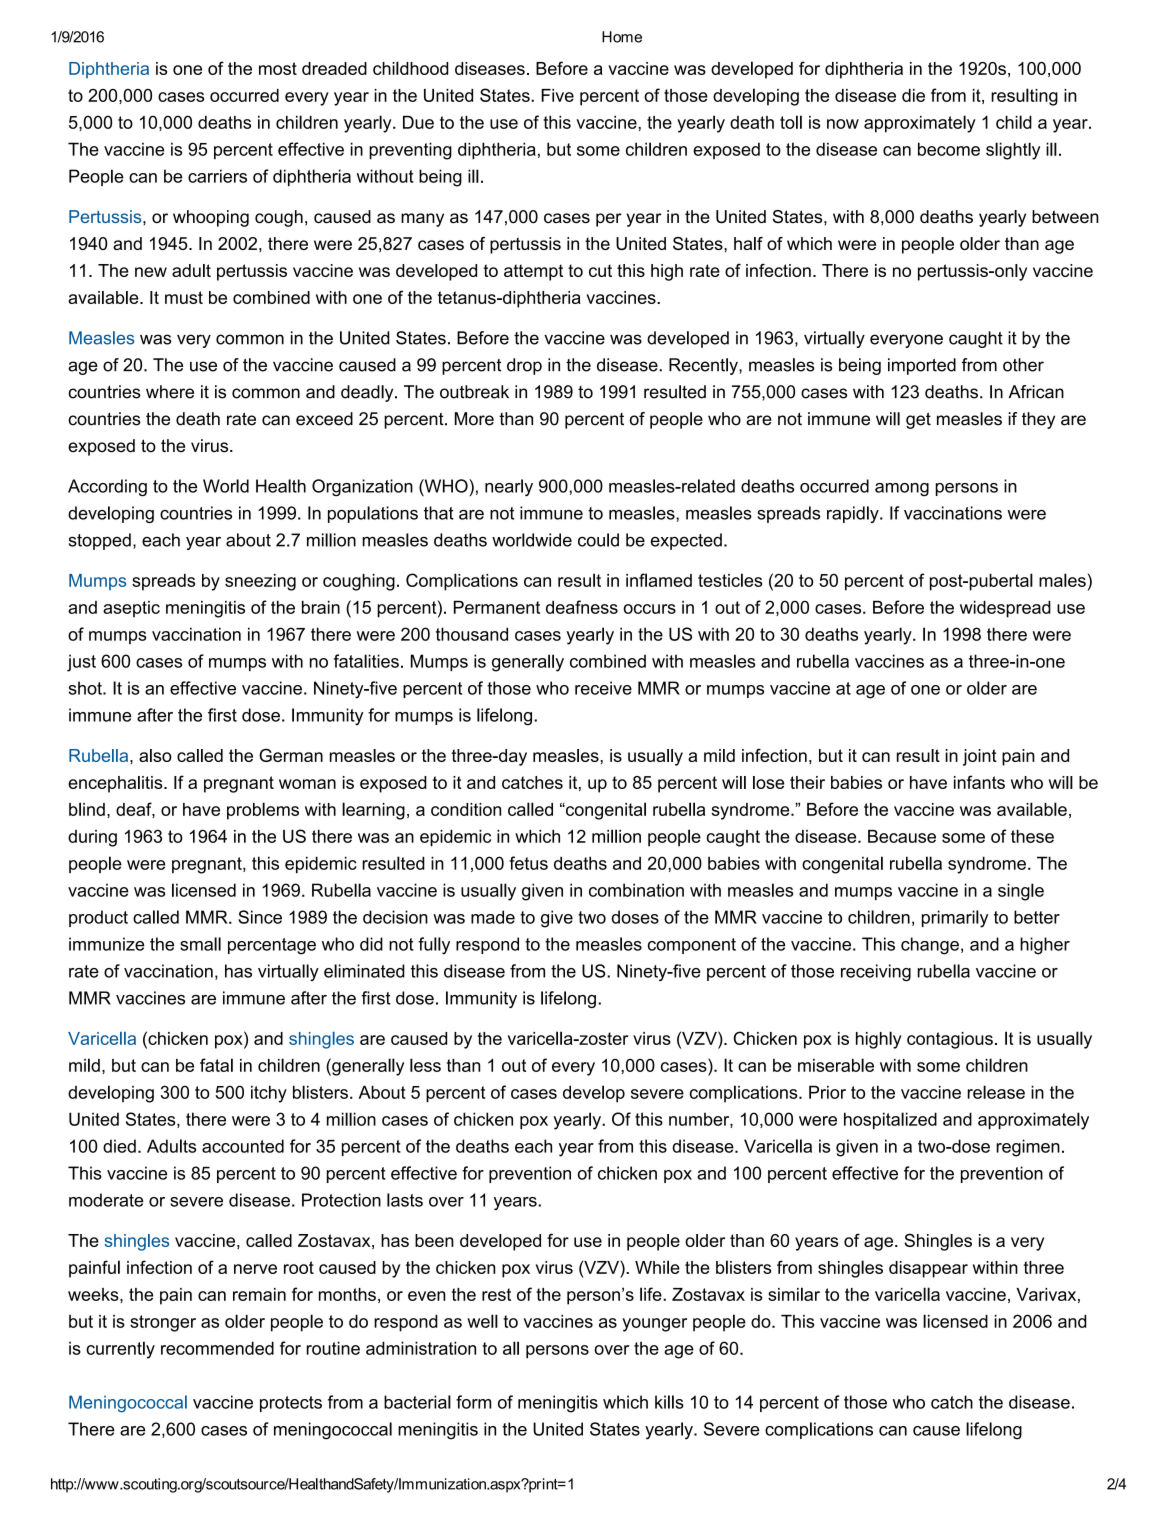  Describe the element at coordinates (949, 149) in the document. I see `become` at that location.
